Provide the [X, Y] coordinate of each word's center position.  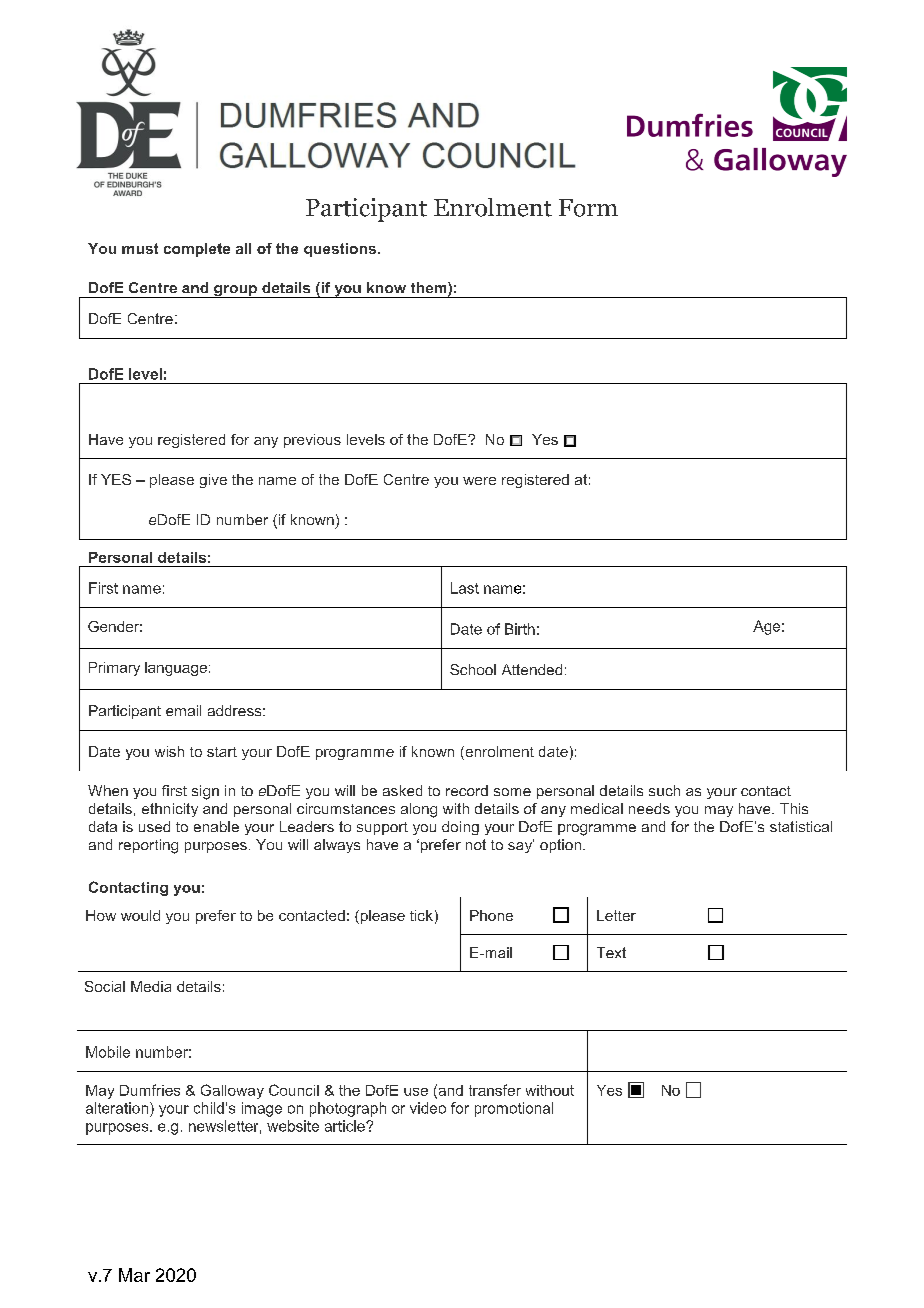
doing [460, 828]
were [479, 481]
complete [197, 250]
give [213, 481]
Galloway [232, 1091]
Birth [520, 629]
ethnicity [170, 810]
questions [340, 250]
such [664, 790]
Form [588, 208]
